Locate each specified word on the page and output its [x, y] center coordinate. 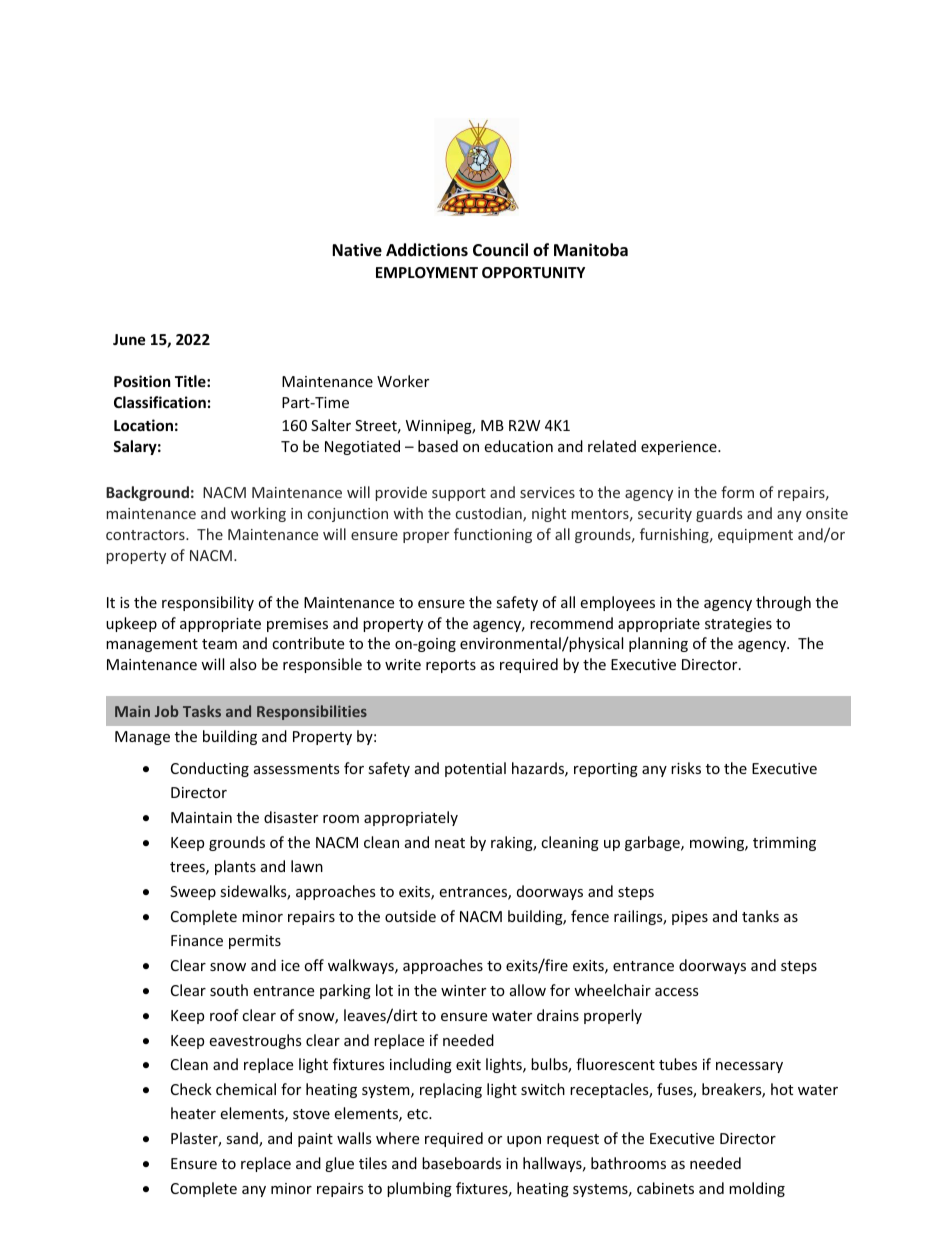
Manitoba [591, 250]
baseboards [461, 1163]
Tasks [202, 711]
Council [500, 250]
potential [475, 769]
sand [243, 1139]
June [129, 339]
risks [686, 768]
